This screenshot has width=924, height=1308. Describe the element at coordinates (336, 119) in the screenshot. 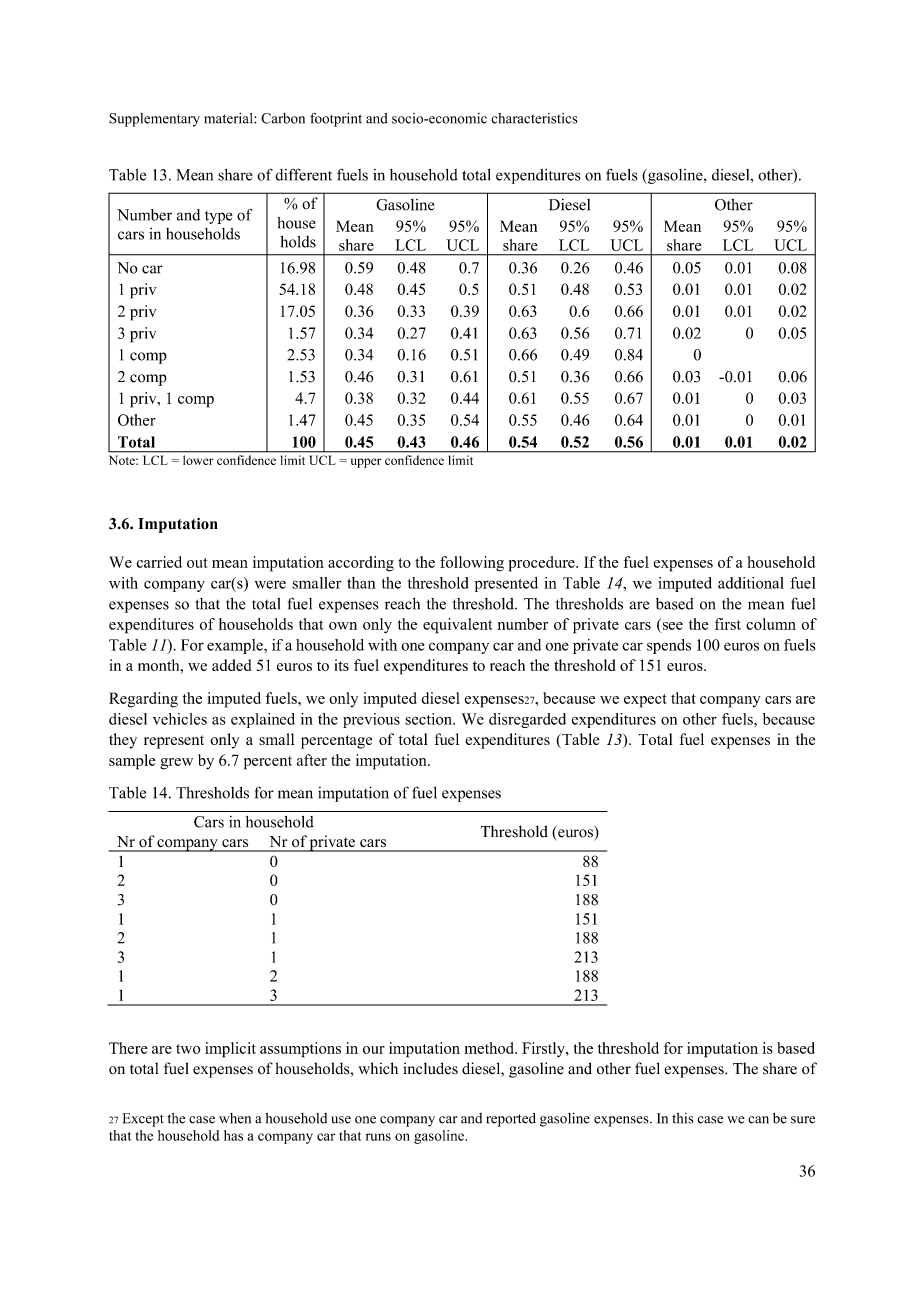

I see `footprint` at that location.
